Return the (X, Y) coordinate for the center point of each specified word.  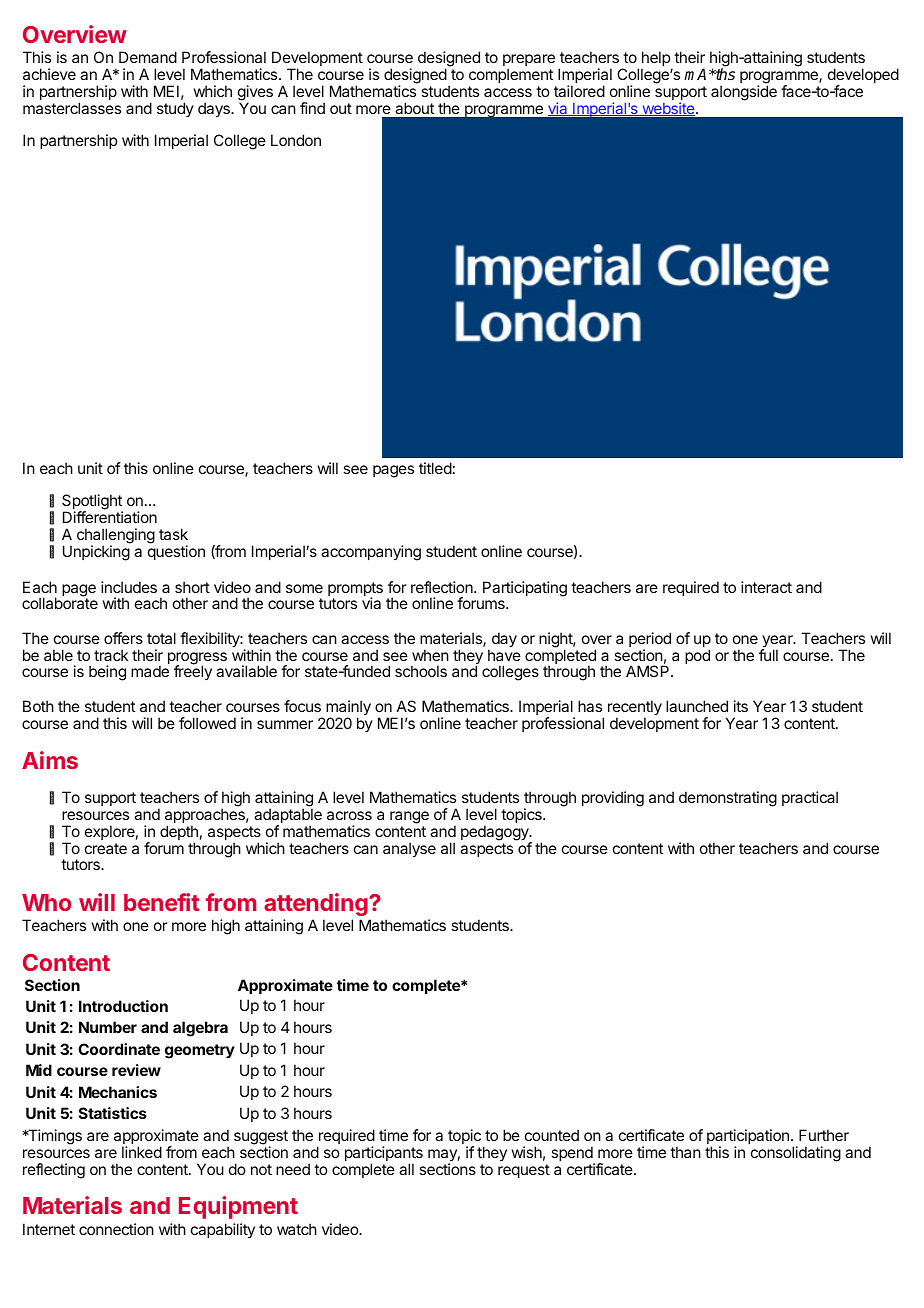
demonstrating (728, 799)
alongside (744, 93)
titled (435, 468)
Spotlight (92, 503)
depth (179, 834)
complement (511, 75)
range (409, 817)
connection (116, 1229)
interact (766, 587)
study (175, 109)
